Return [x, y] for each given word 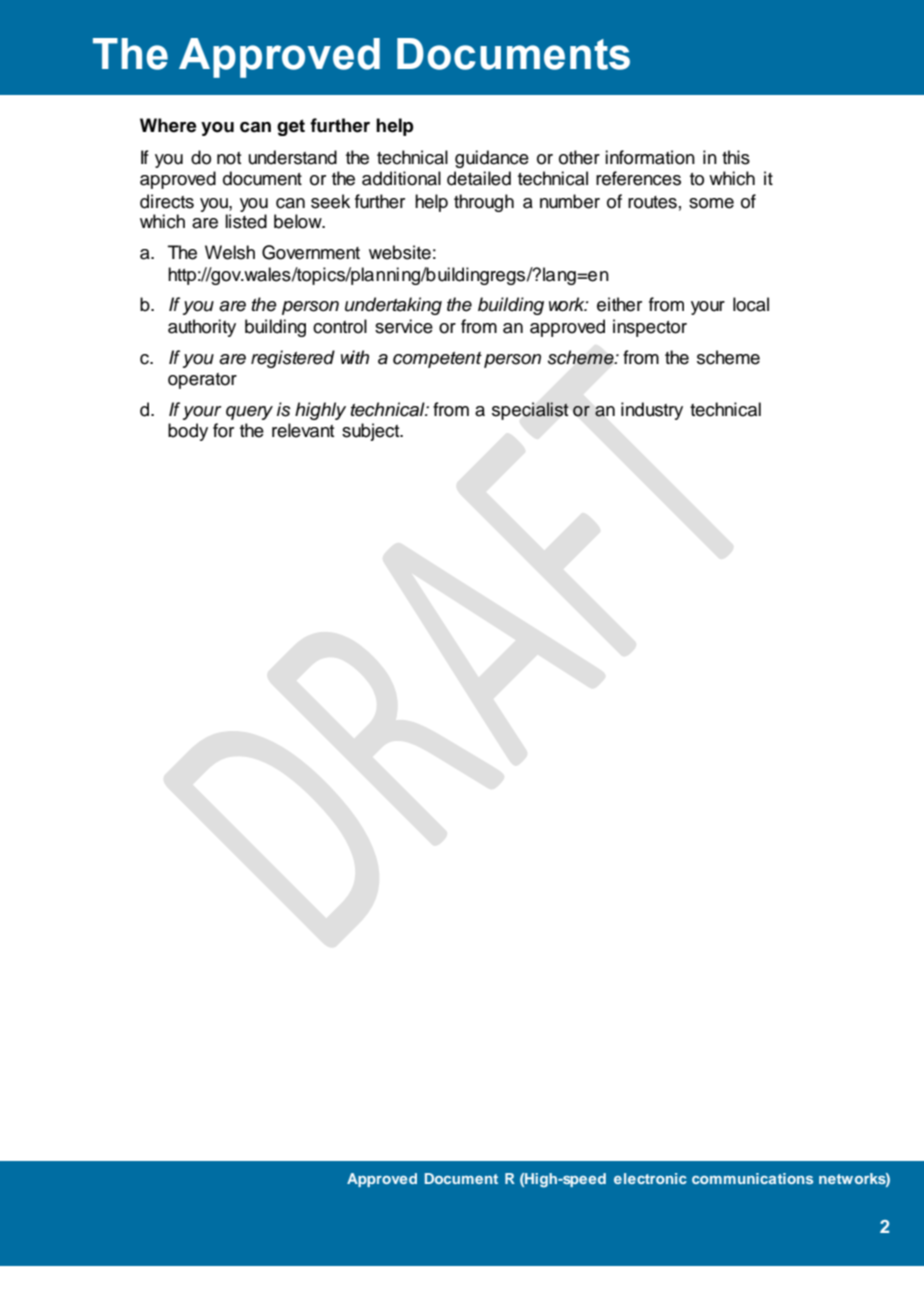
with [355, 357]
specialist [530, 411]
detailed [479, 178]
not [229, 158]
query [249, 413]
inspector [650, 328]
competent [437, 360]
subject [372, 432]
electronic [650, 1178]
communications [752, 1178]
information [650, 157]
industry [652, 411]
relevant [303, 430]
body [188, 432]
